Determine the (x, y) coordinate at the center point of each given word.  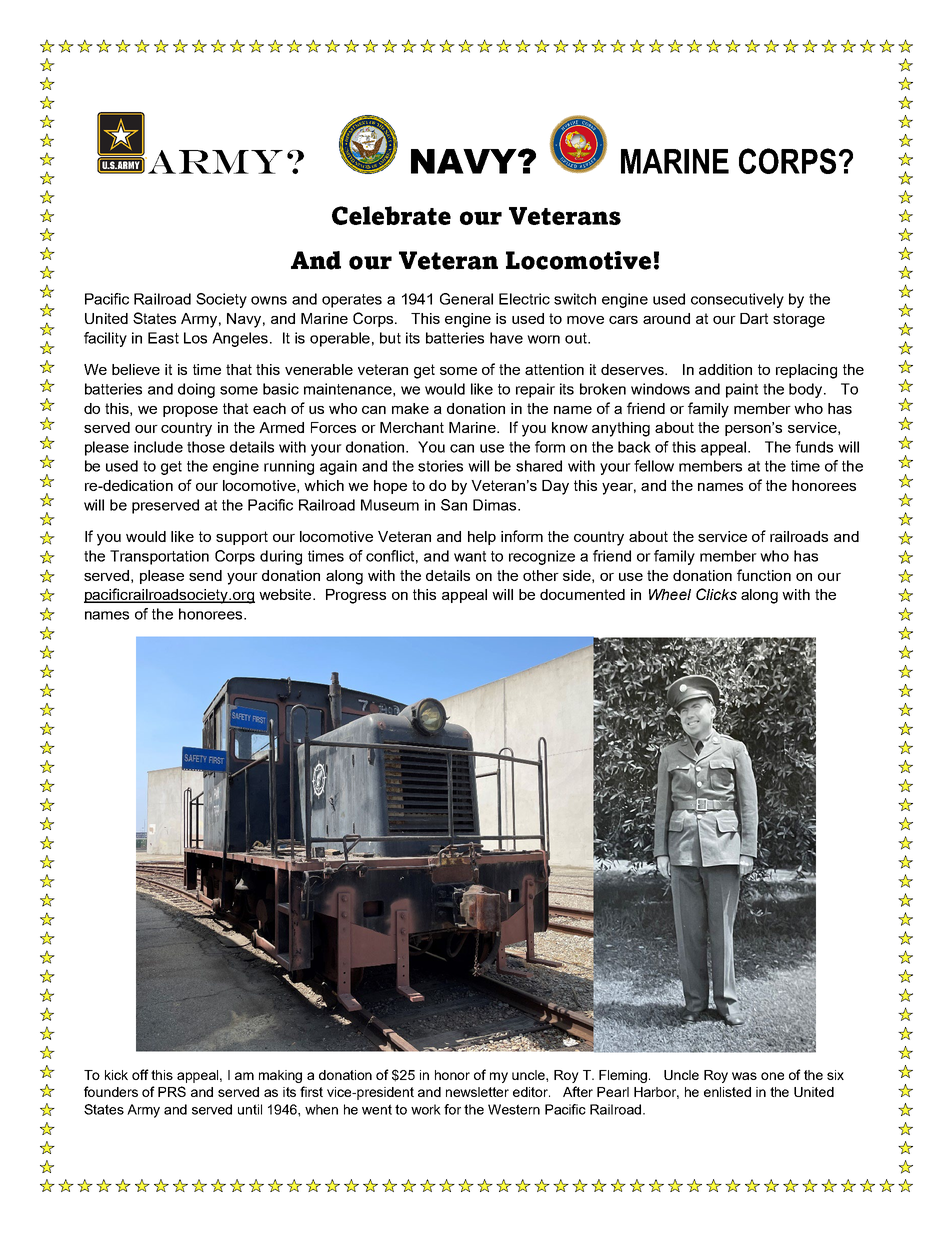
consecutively (737, 300)
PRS (172, 1091)
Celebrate (391, 215)
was (744, 1076)
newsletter (477, 1092)
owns (269, 300)
